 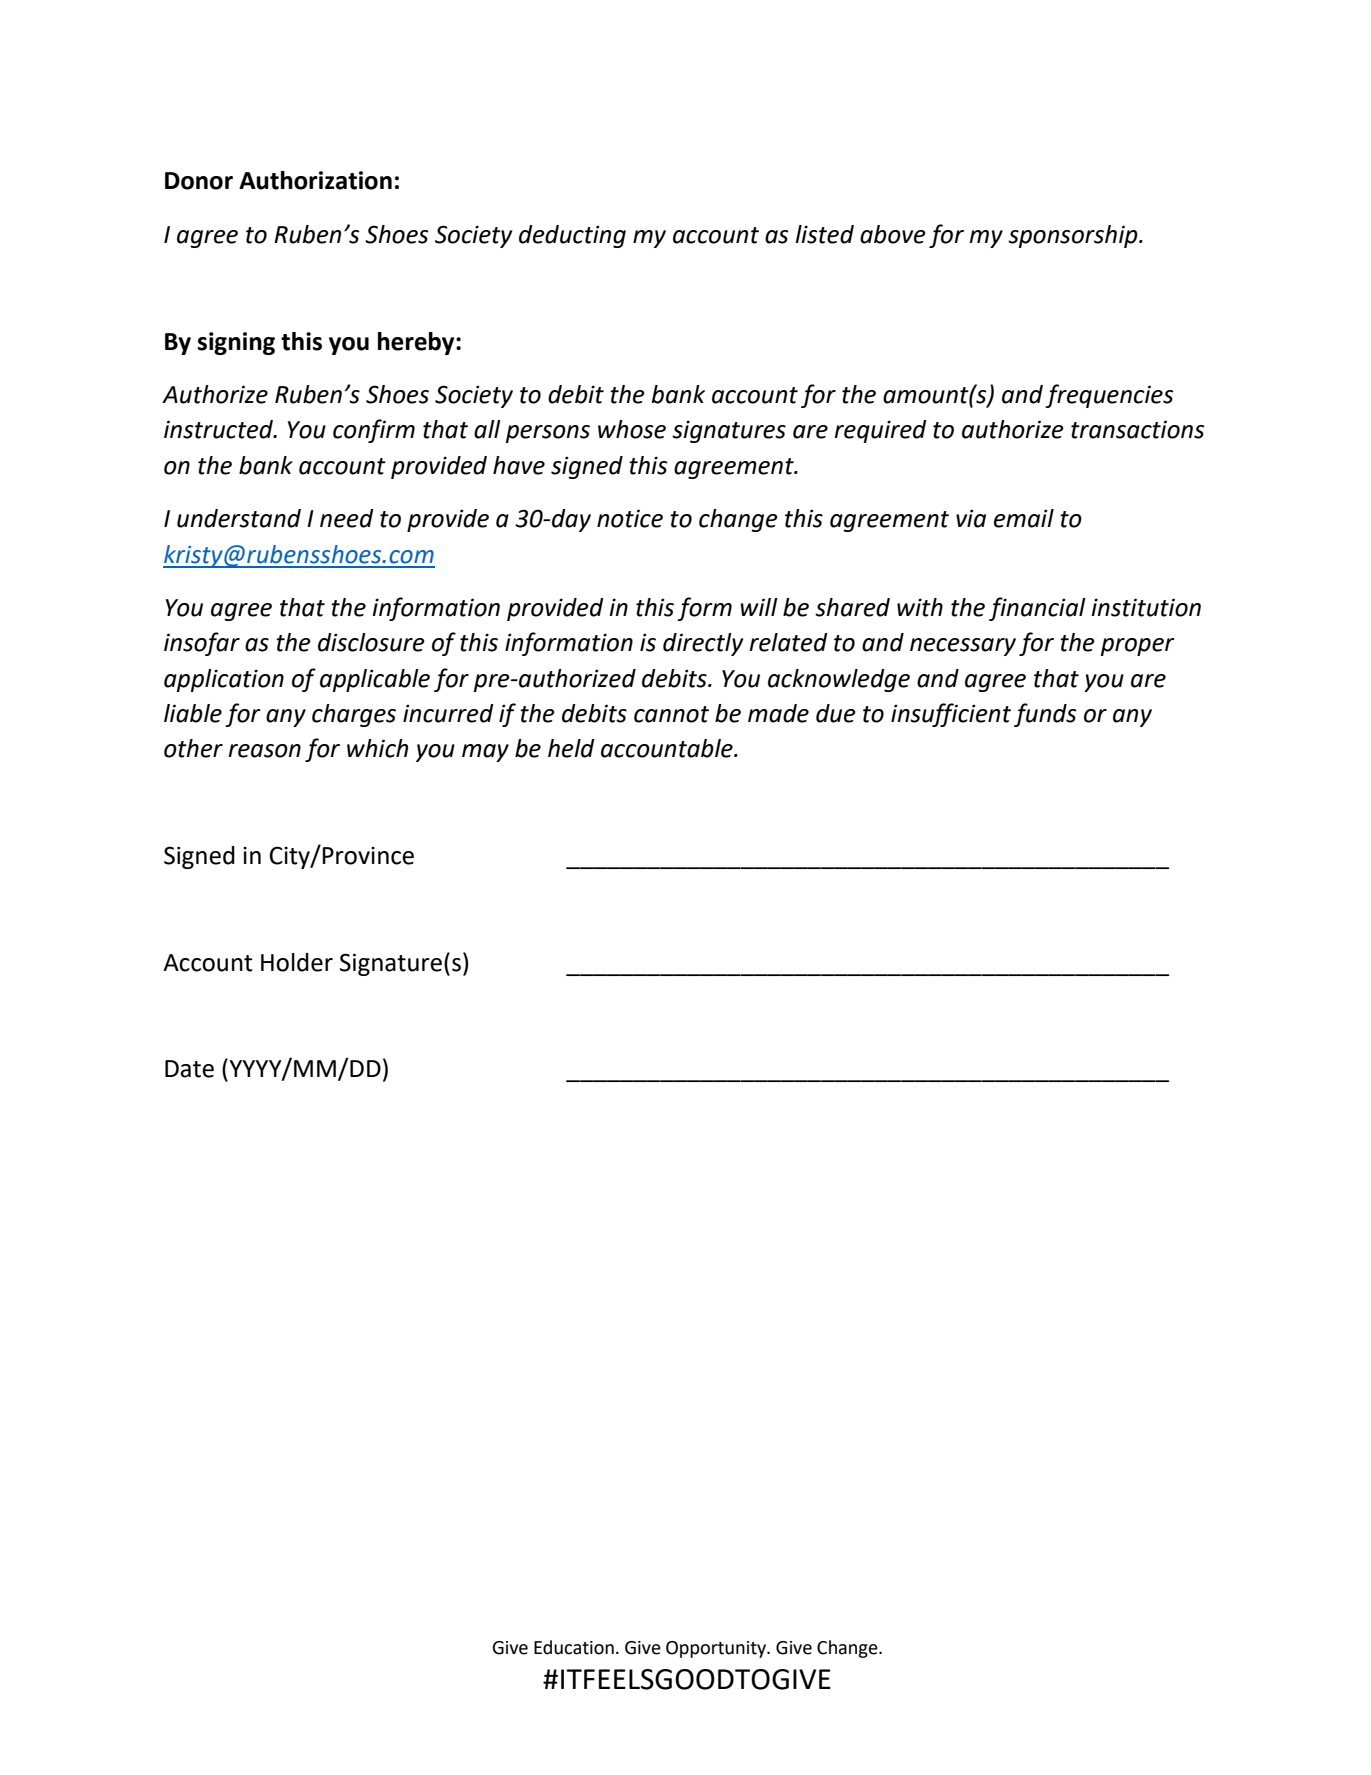 What do you see at coordinates (630, 518) in the screenshot?
I see `notice` at bounding box center [630, 518].
